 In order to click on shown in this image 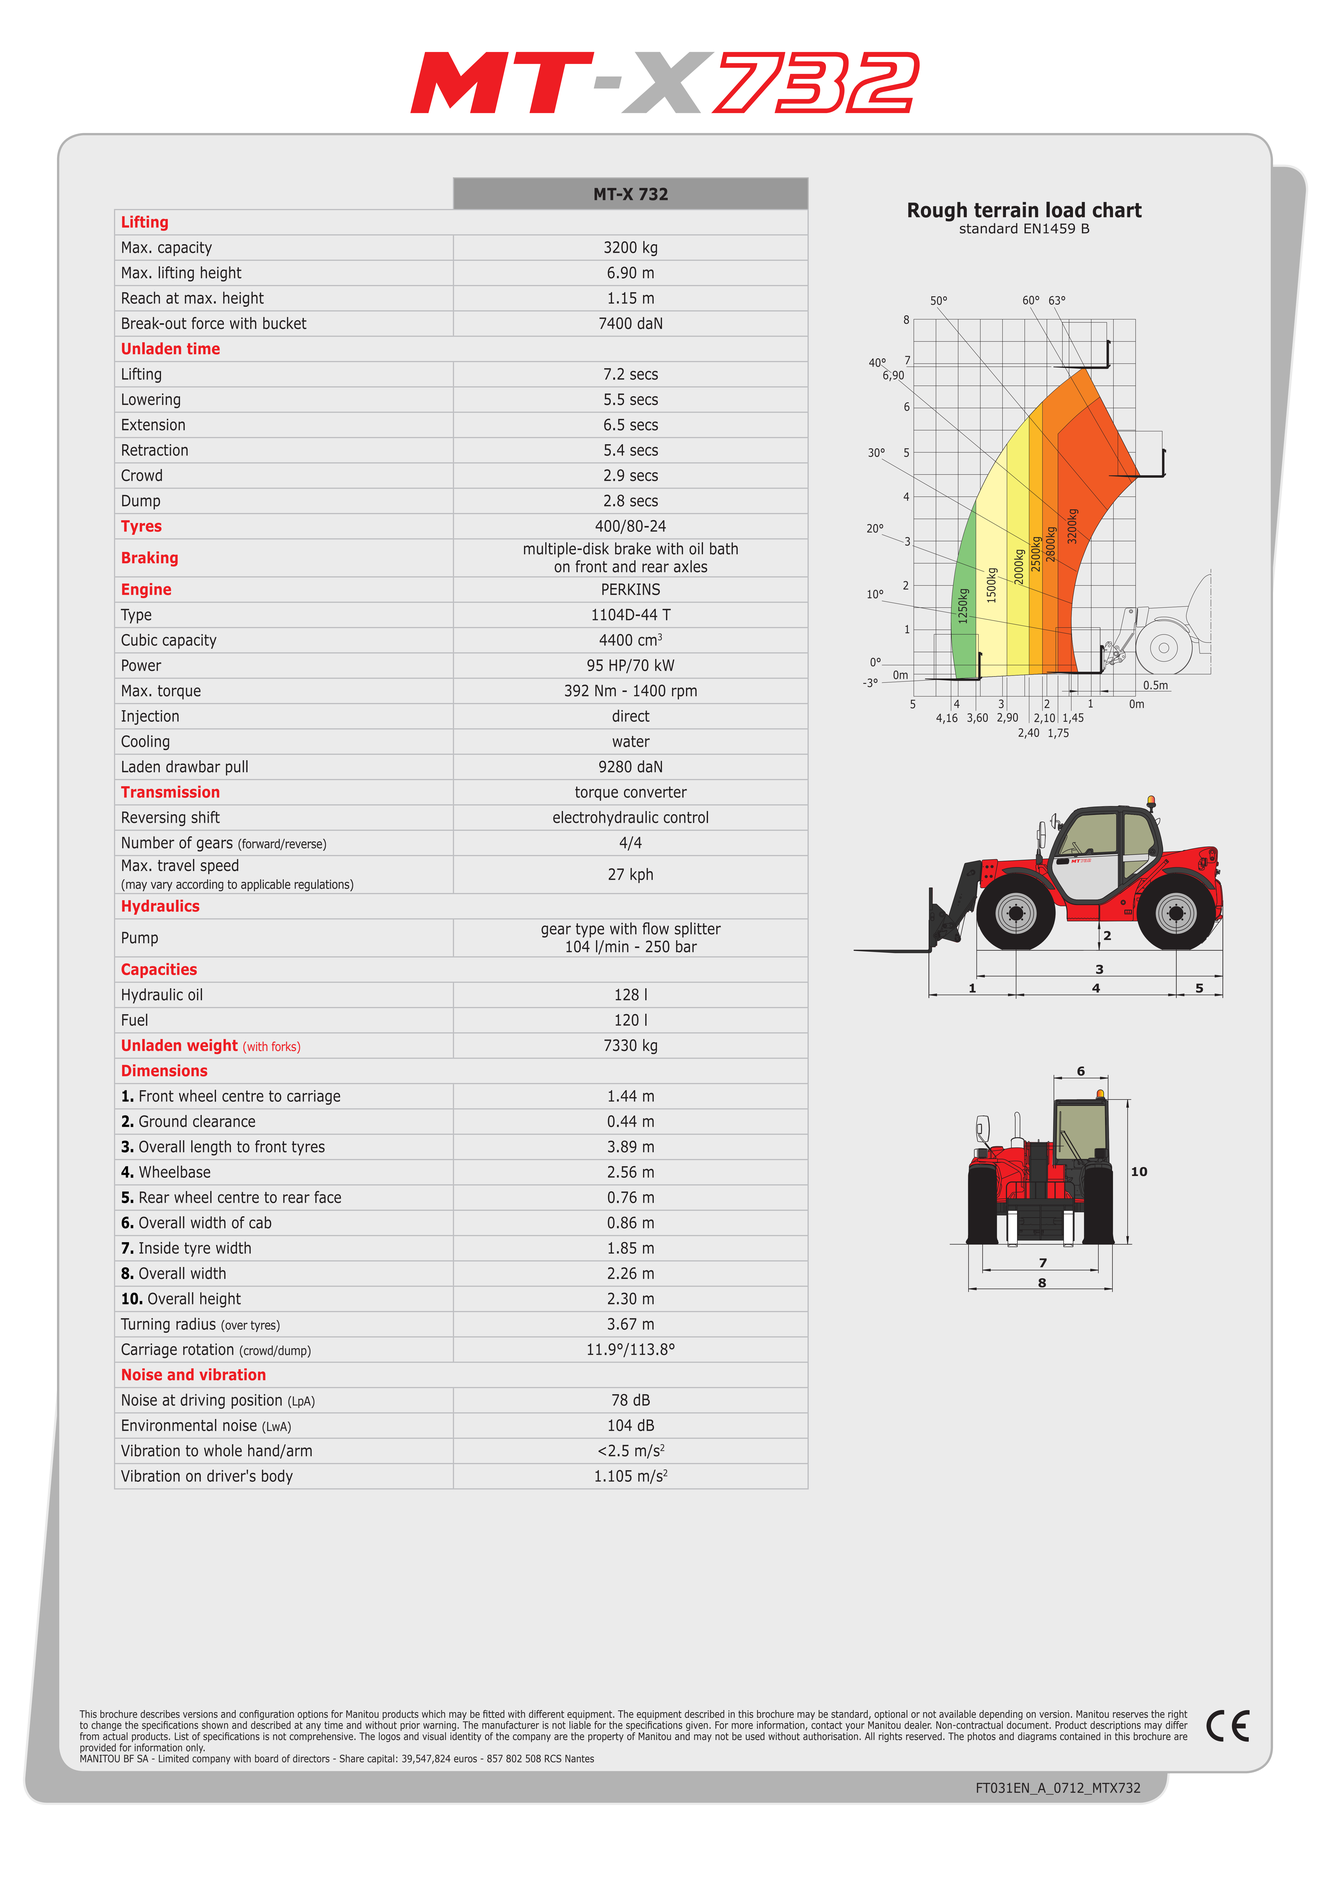, I will do `click(215, 1725)`.
